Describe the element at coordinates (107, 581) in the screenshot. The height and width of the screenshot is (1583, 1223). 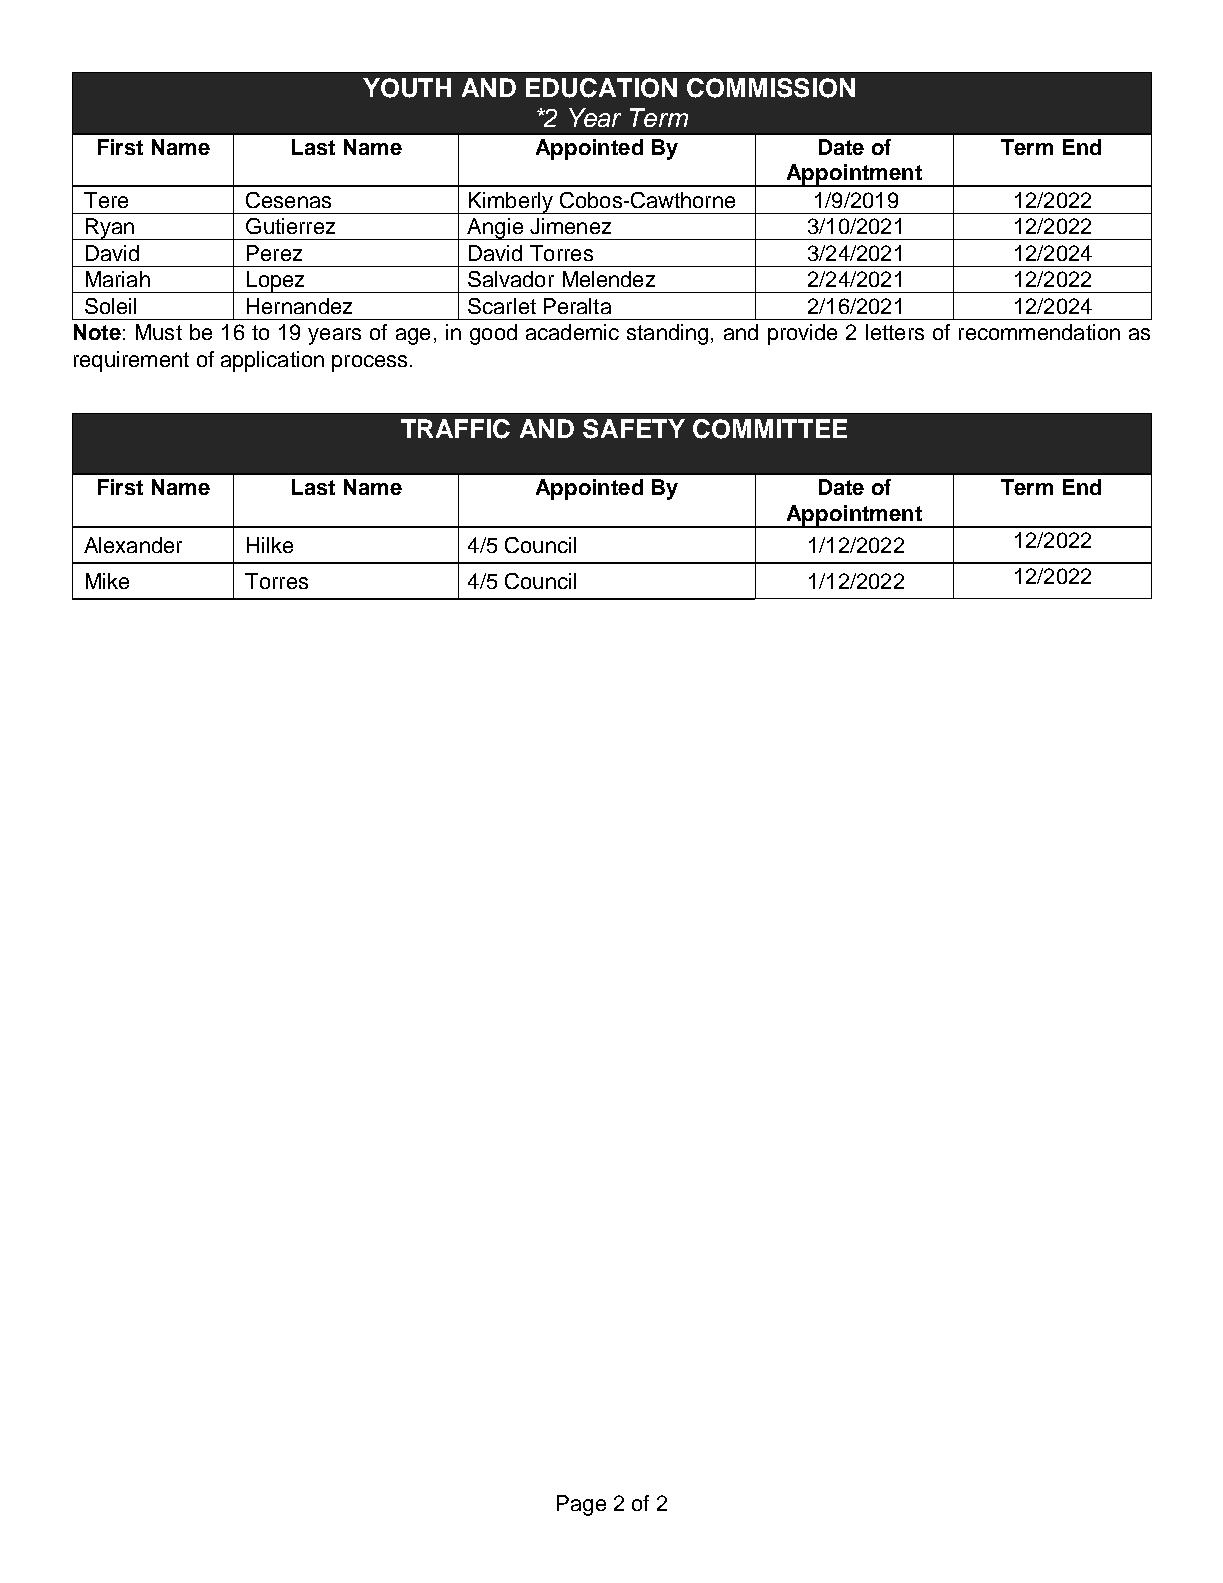
I see `Mike` at that location.
